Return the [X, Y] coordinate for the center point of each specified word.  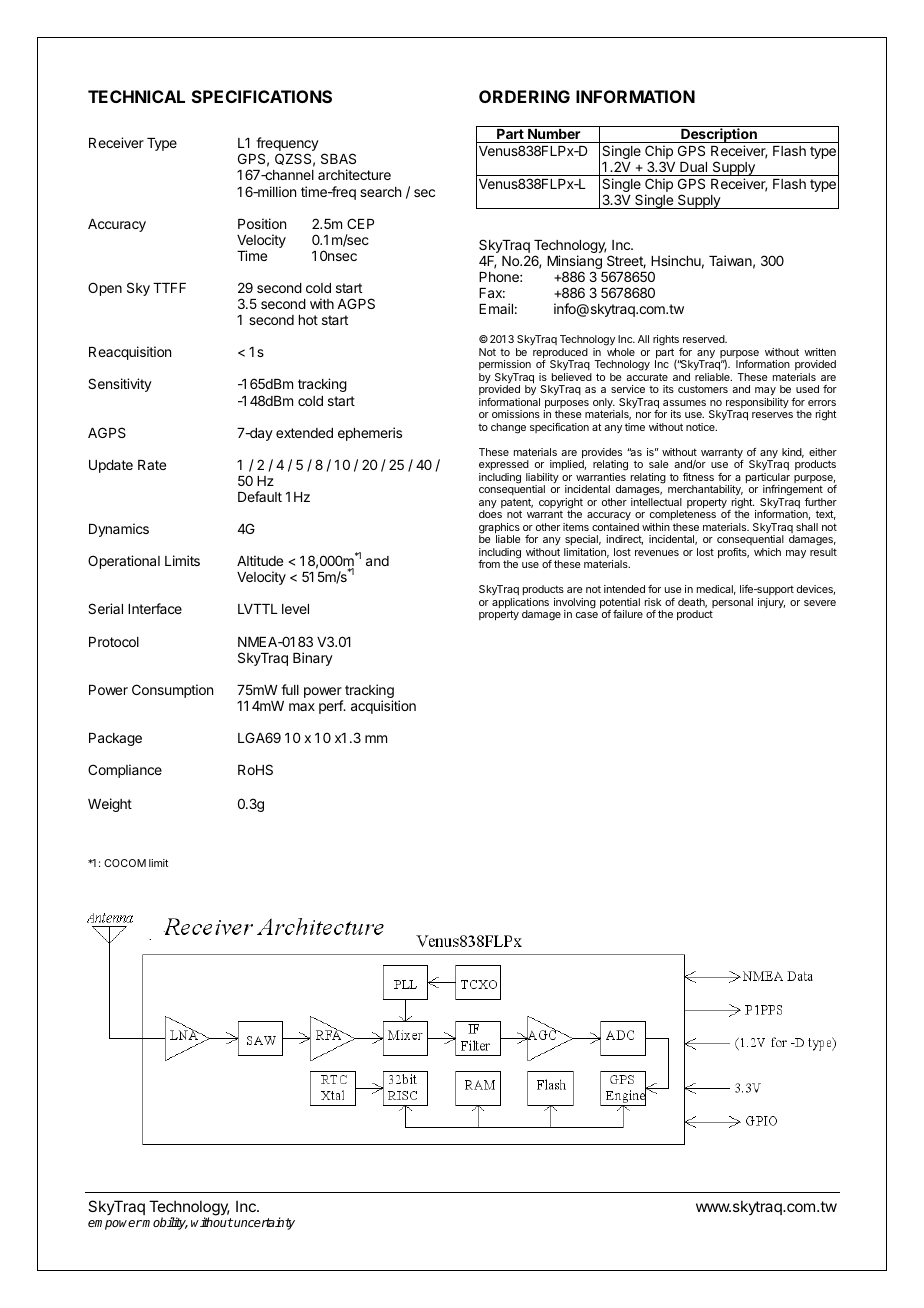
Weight [110, 805]
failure [628, 614]
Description [719, 134]
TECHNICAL [136, 96]
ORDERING [524, 96]
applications [520, 604]
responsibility [757, 404]
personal [731, 604]
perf [332, 707]
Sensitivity [120, 385]
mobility [164, 1223]
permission [505, 365]
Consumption [172, 691]
